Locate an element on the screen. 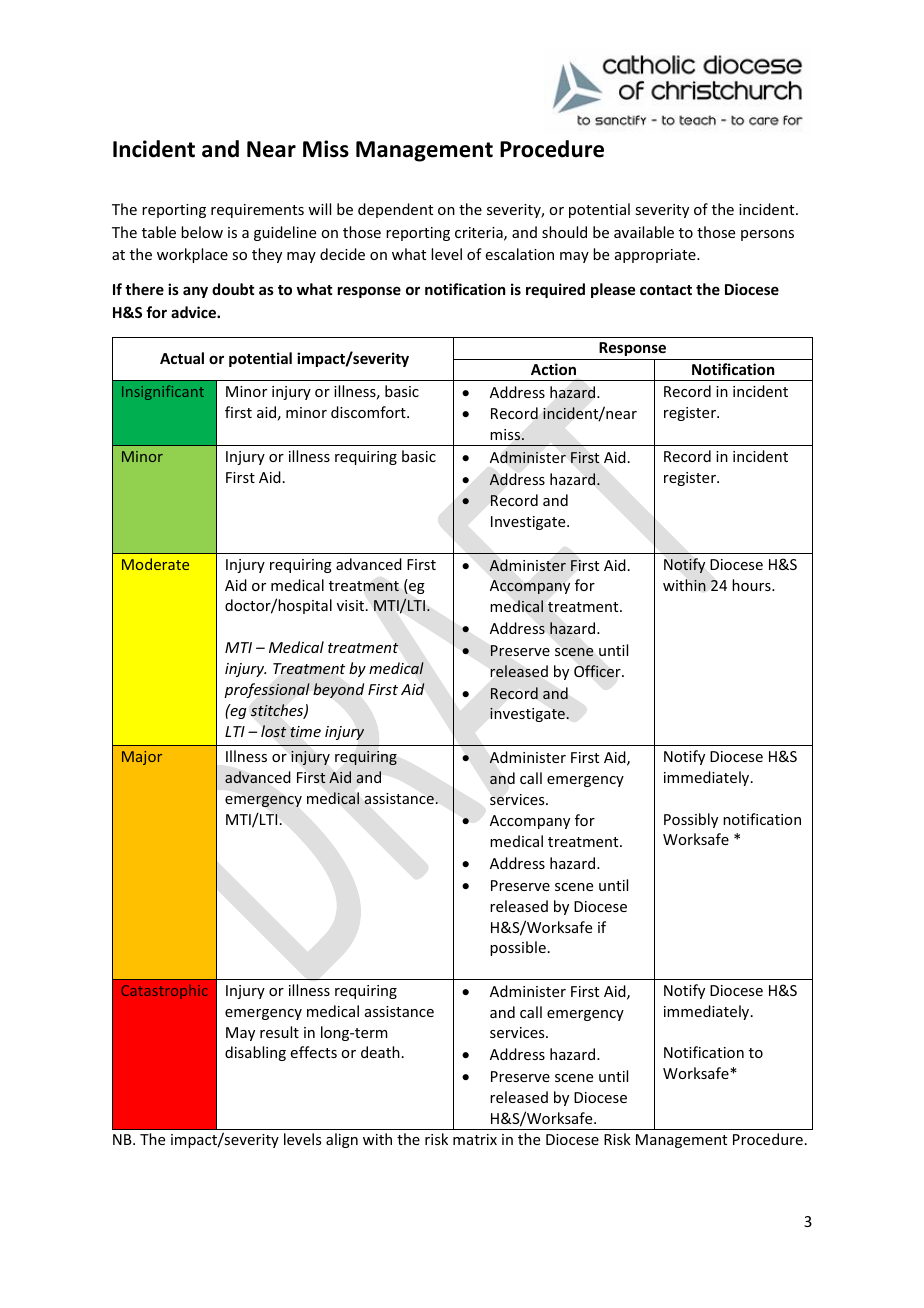 The image size is (924, 1308). possible is located at coordinates (518, 948).
